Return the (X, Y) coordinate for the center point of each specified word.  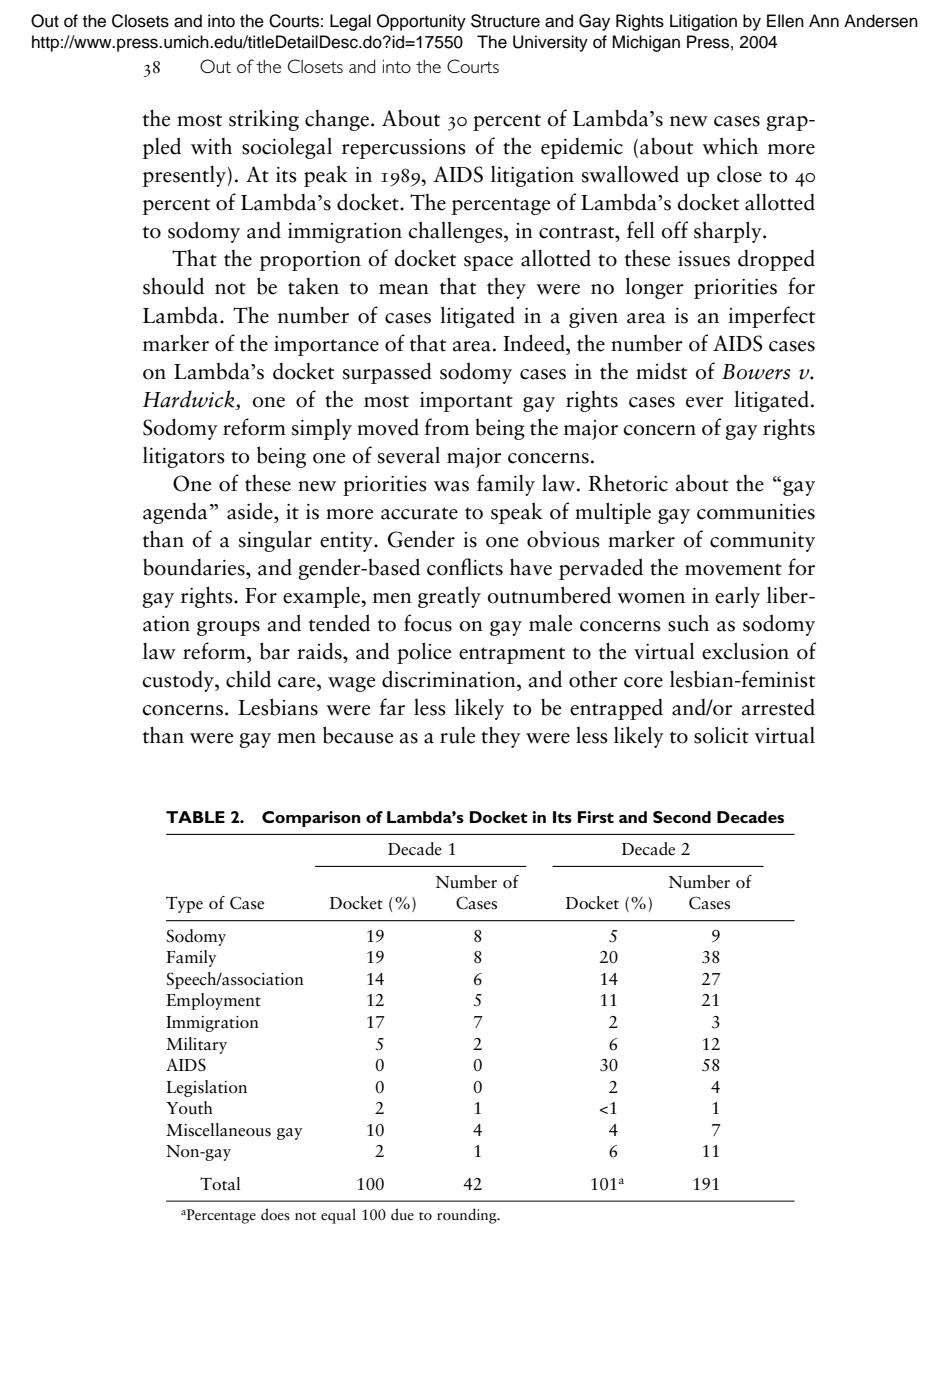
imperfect (771, 317)
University (550, 43)
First (596, 817)
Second (682, 817)
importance (326, 346)
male (550, 623)
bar (275, 651)
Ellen (785, 21)
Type (184, 904)
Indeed (535, 343)
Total (220, 1184)
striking (264, 120)
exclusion (745, 651)
